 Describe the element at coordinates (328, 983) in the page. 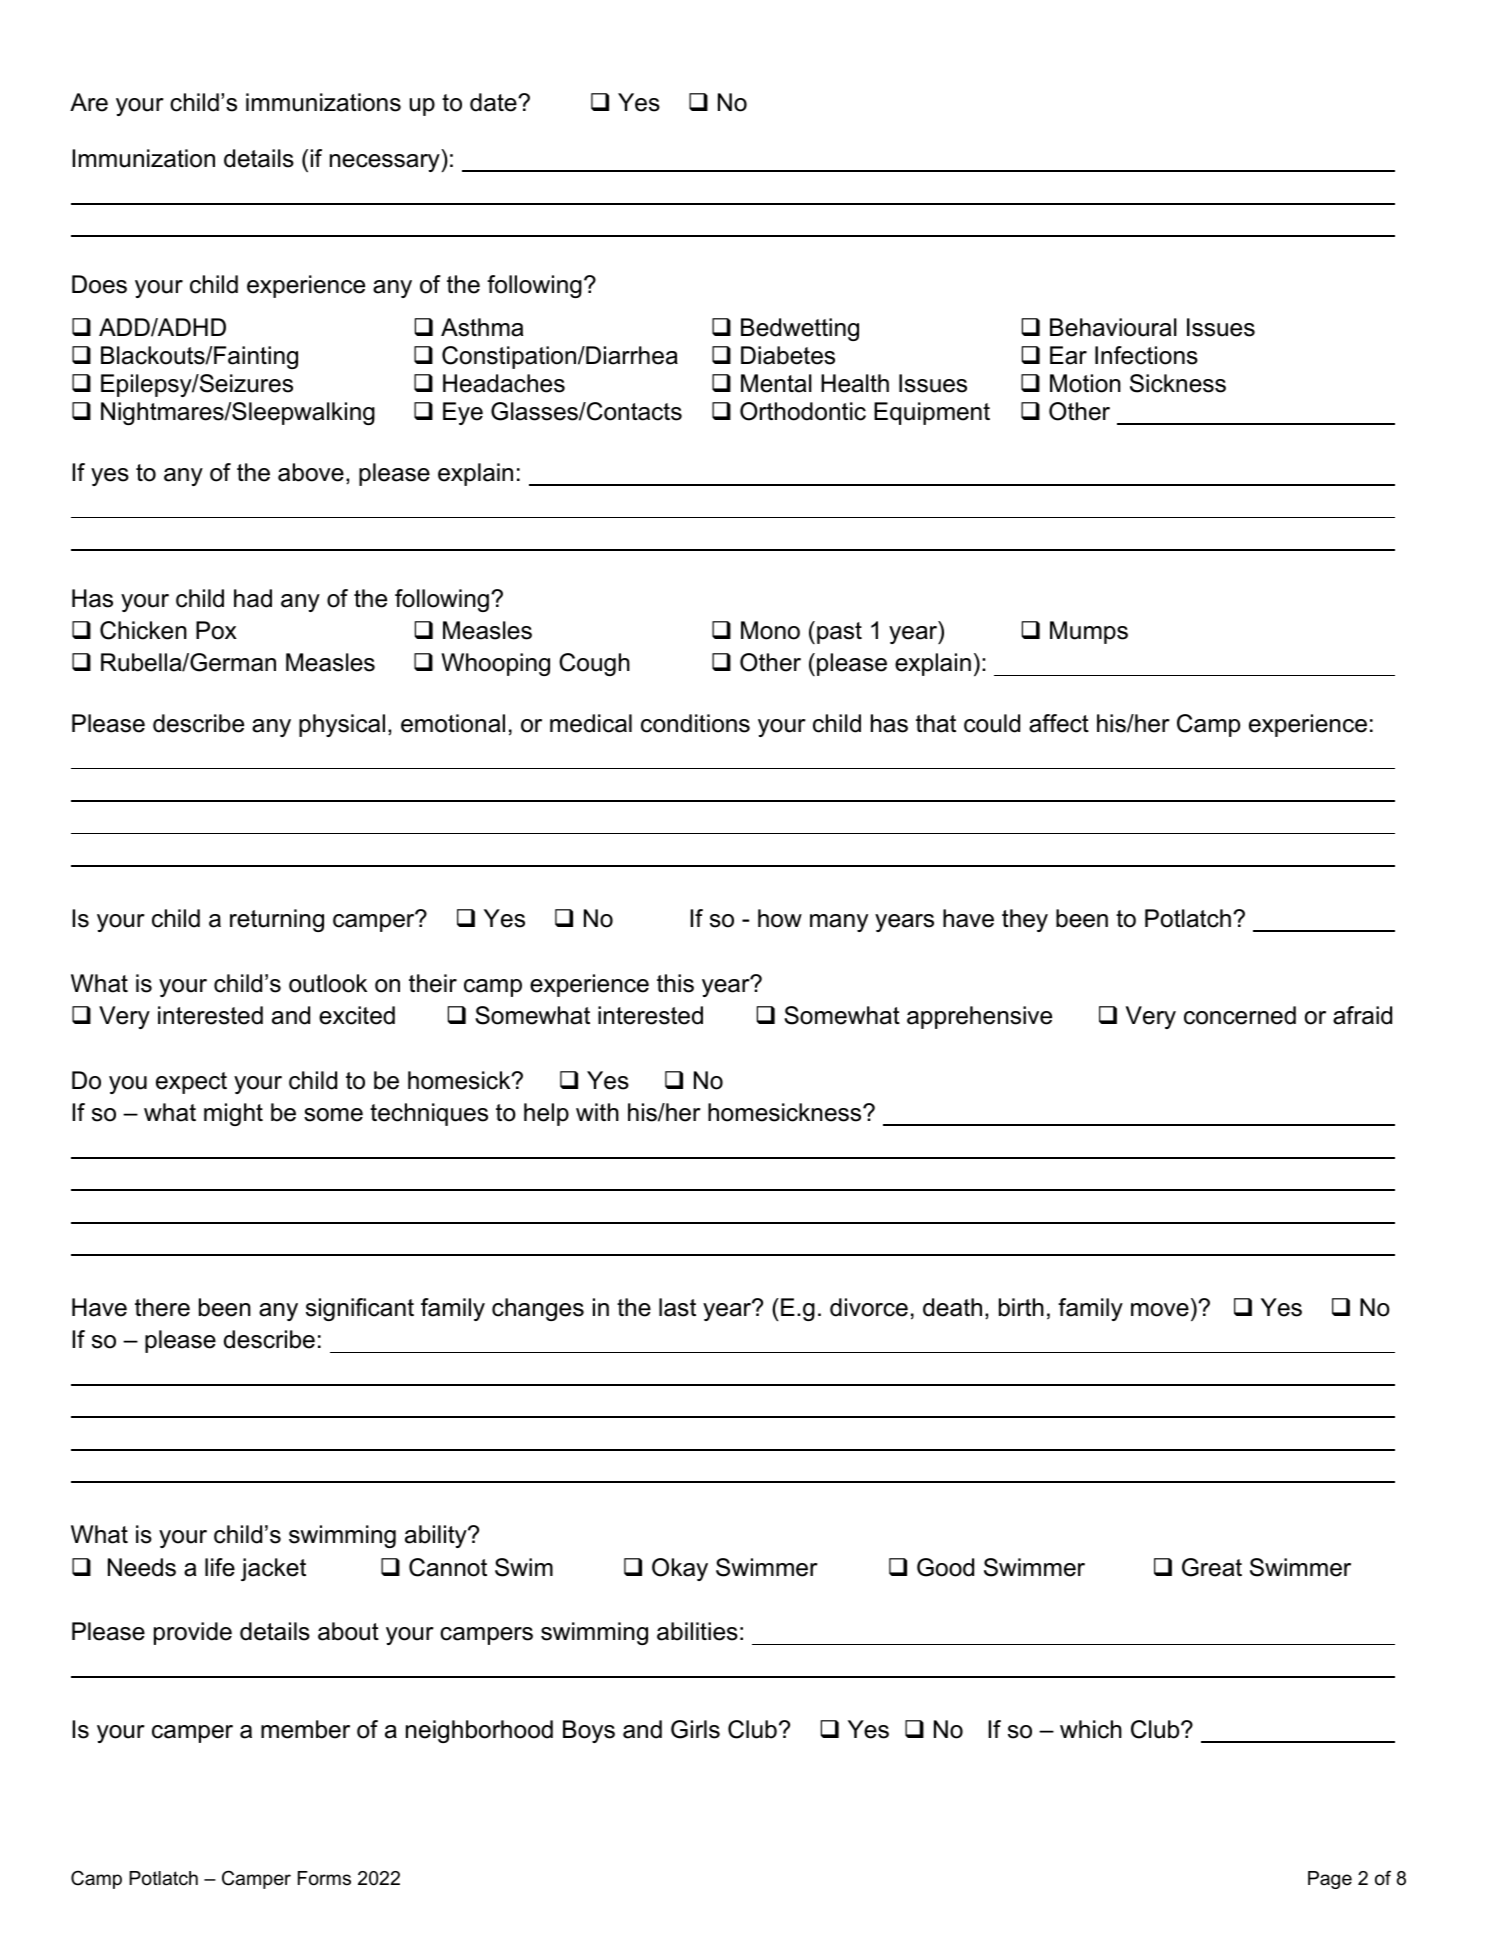

I see `outlook` at that location.
